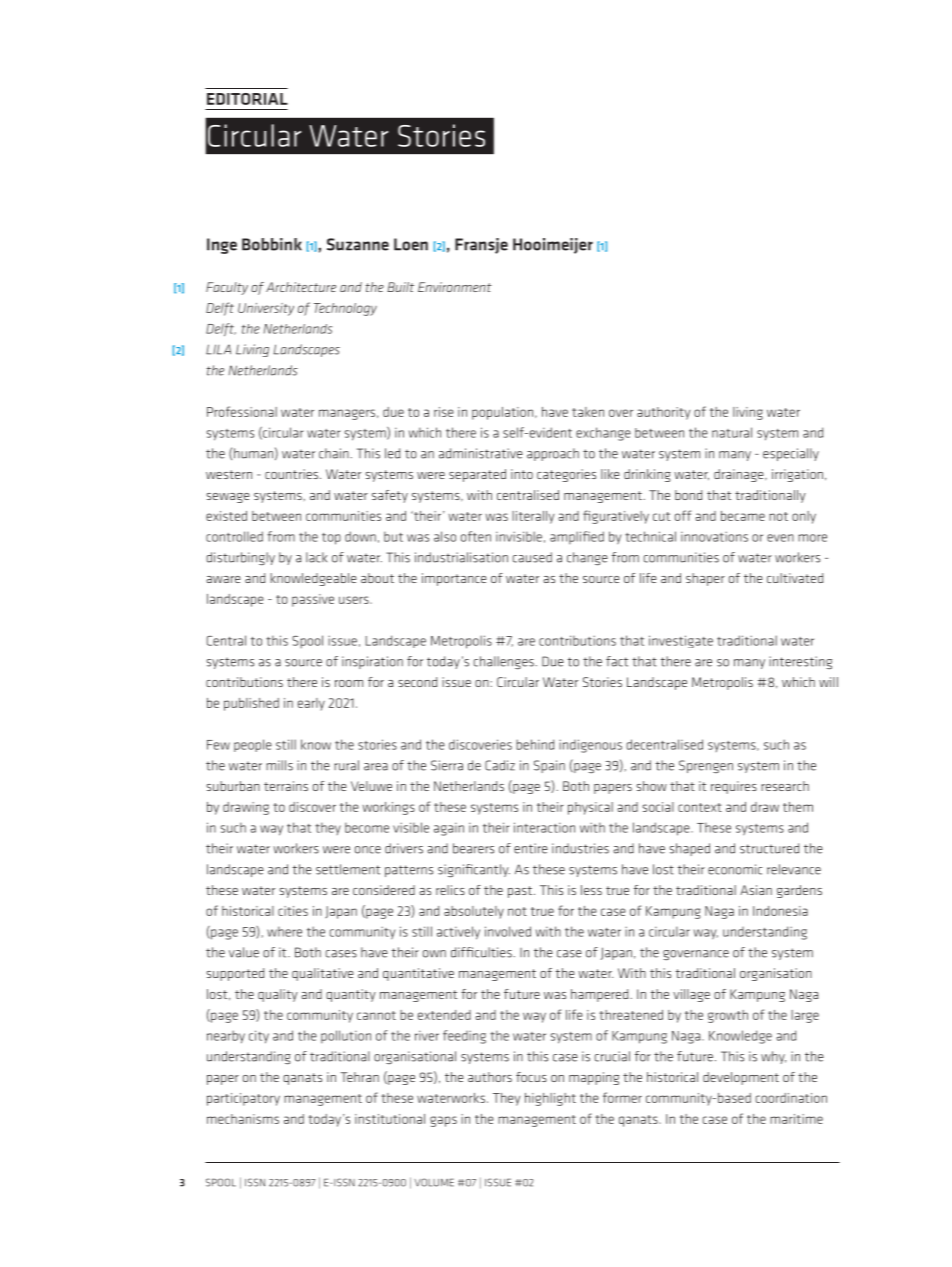  What do you see at coordinates (664, 413) in the screenshot?
I see `authority` at bounding box center [664, 413].
